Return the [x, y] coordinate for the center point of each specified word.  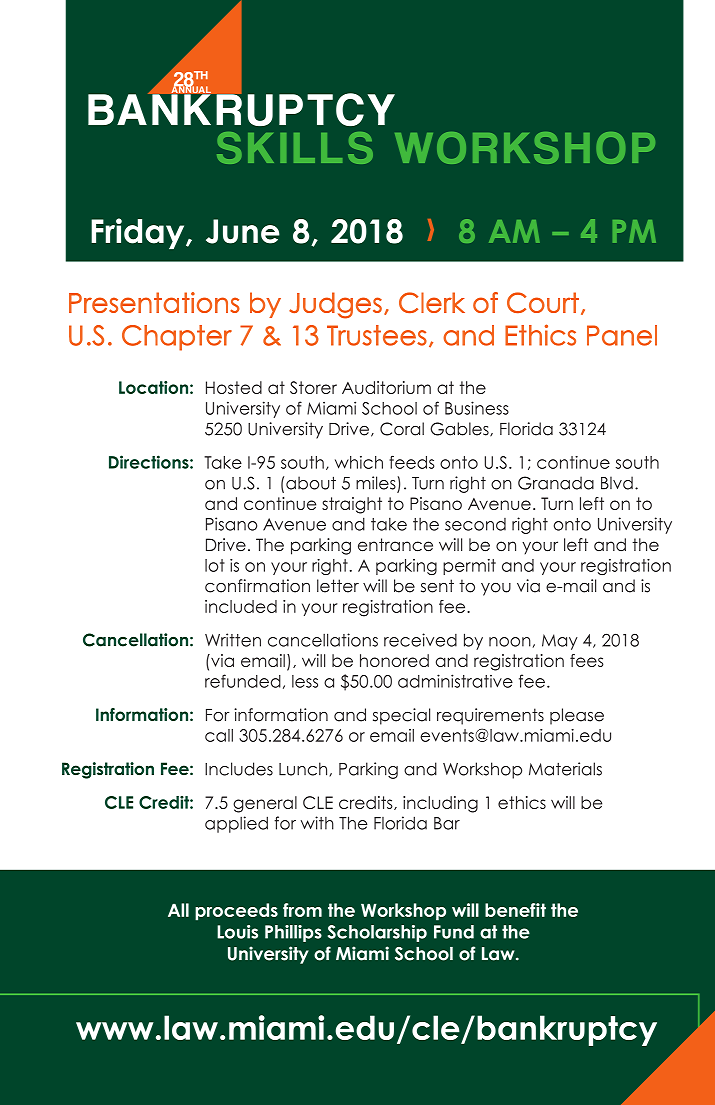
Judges [335, 305]
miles [377, 484]
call [219, 735]
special [401, 716]
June [243, 231]
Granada [556, 483]
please [577, 716]
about [311, 483]
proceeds [236, 912]
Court [543, 302]
